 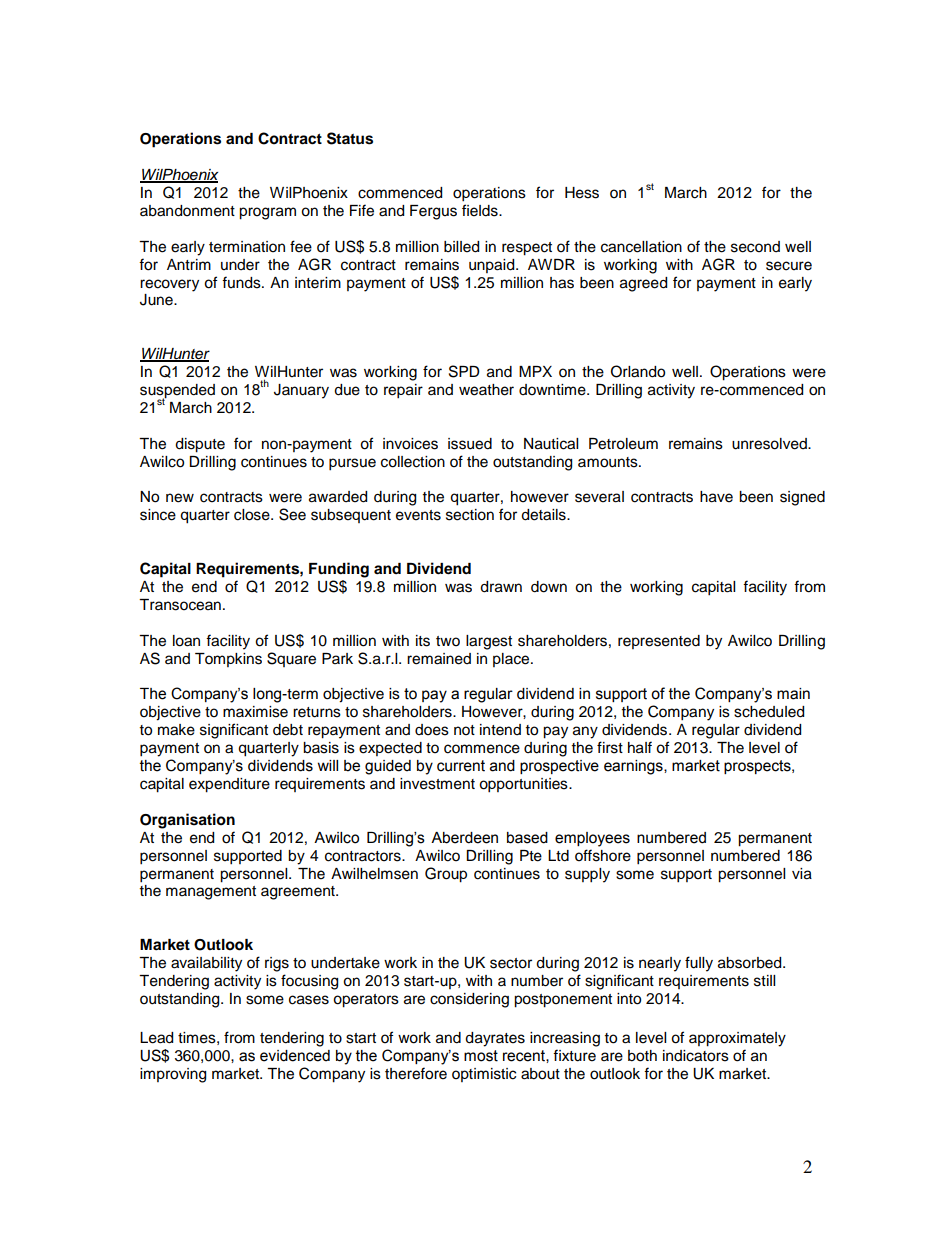 What do you see at coordinates (770, 444) in the image?
I see `unresolved` at bounding box center [770, 444].
